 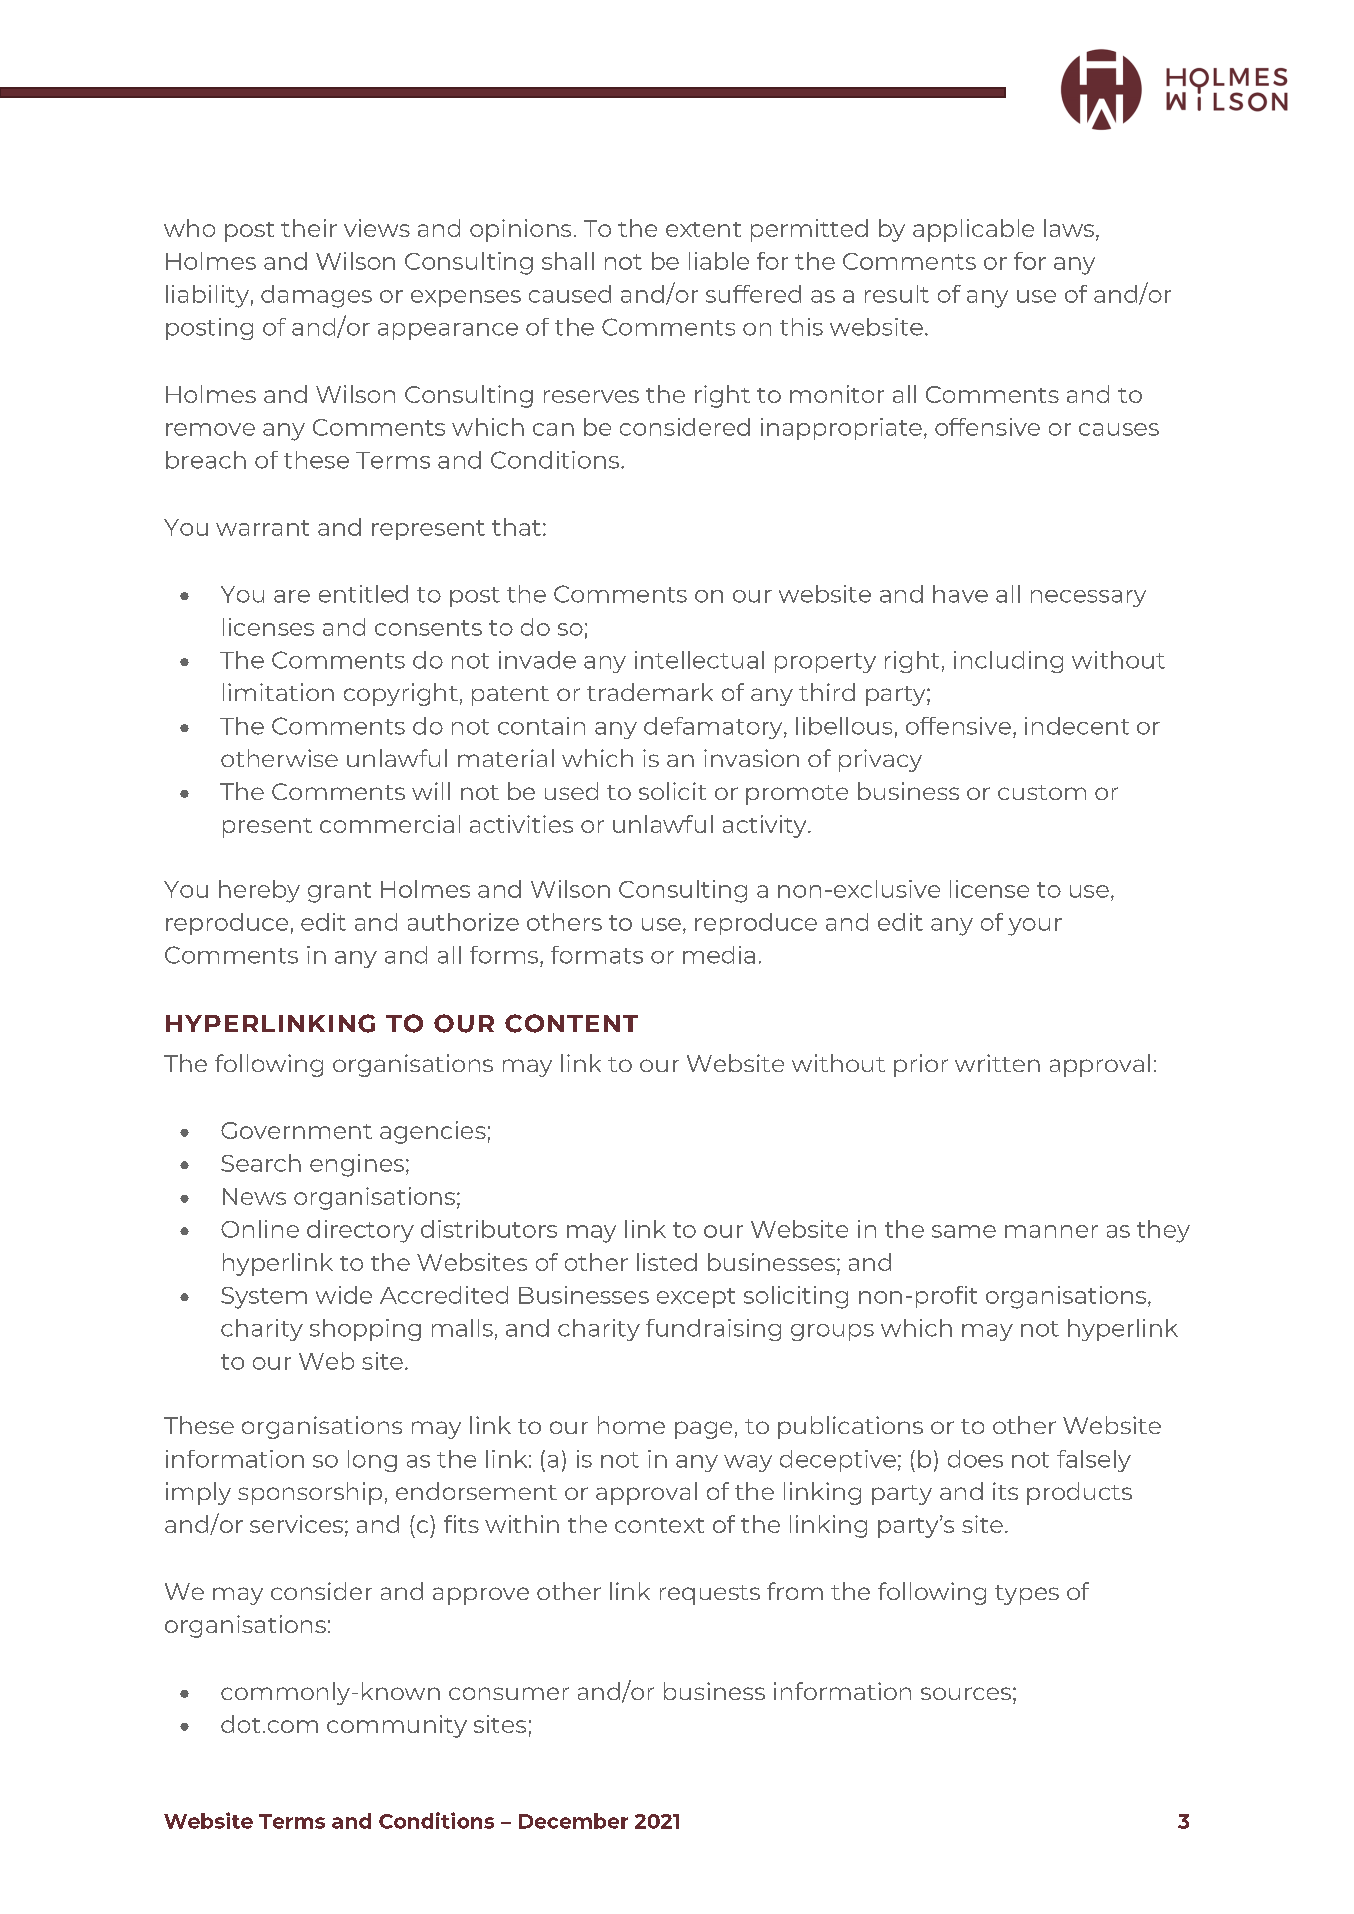 I want to click on manner, so click(x=1051, y=1231).
